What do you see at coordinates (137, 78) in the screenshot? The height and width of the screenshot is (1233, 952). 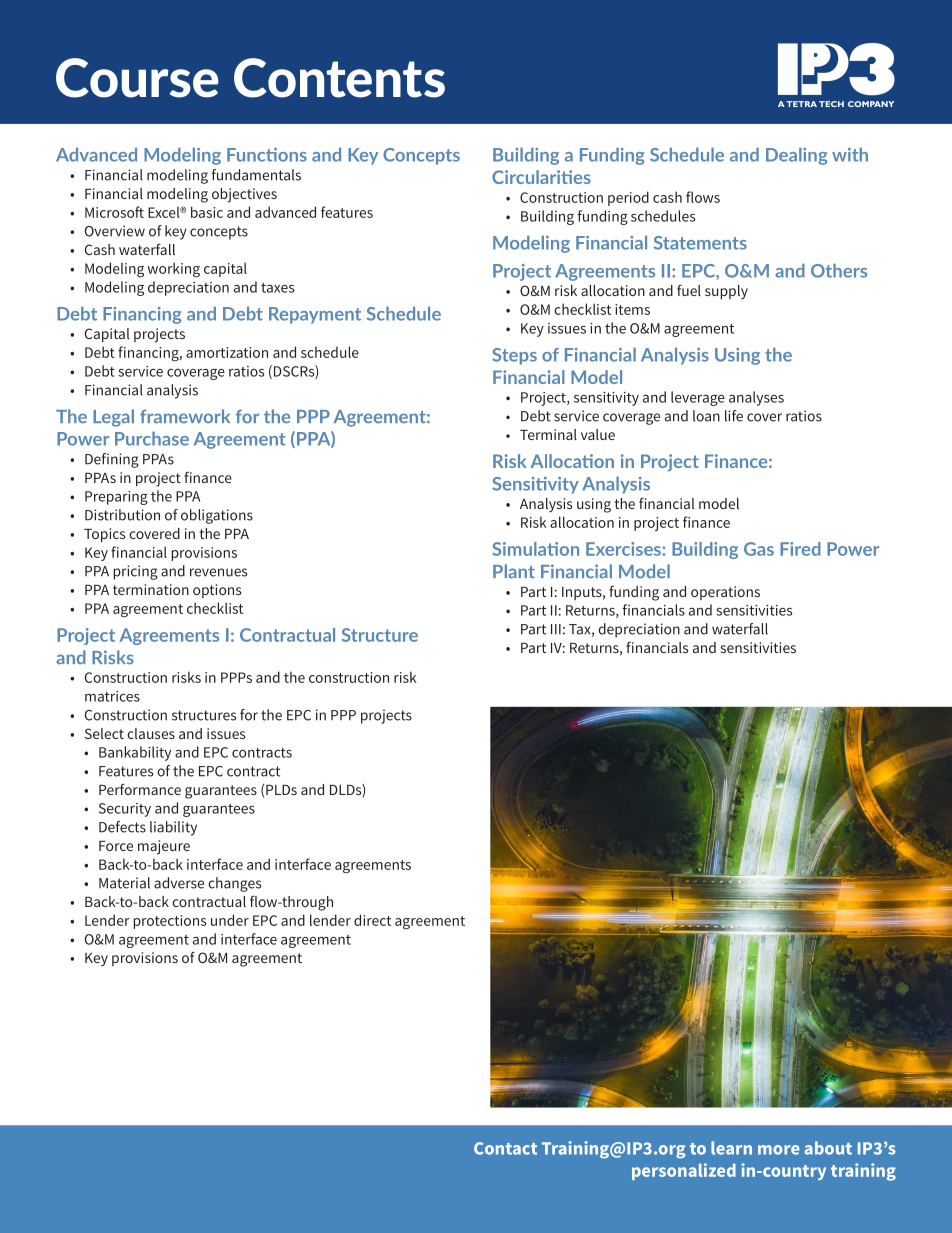 I see `Course` at bounding box center [137, 78].
